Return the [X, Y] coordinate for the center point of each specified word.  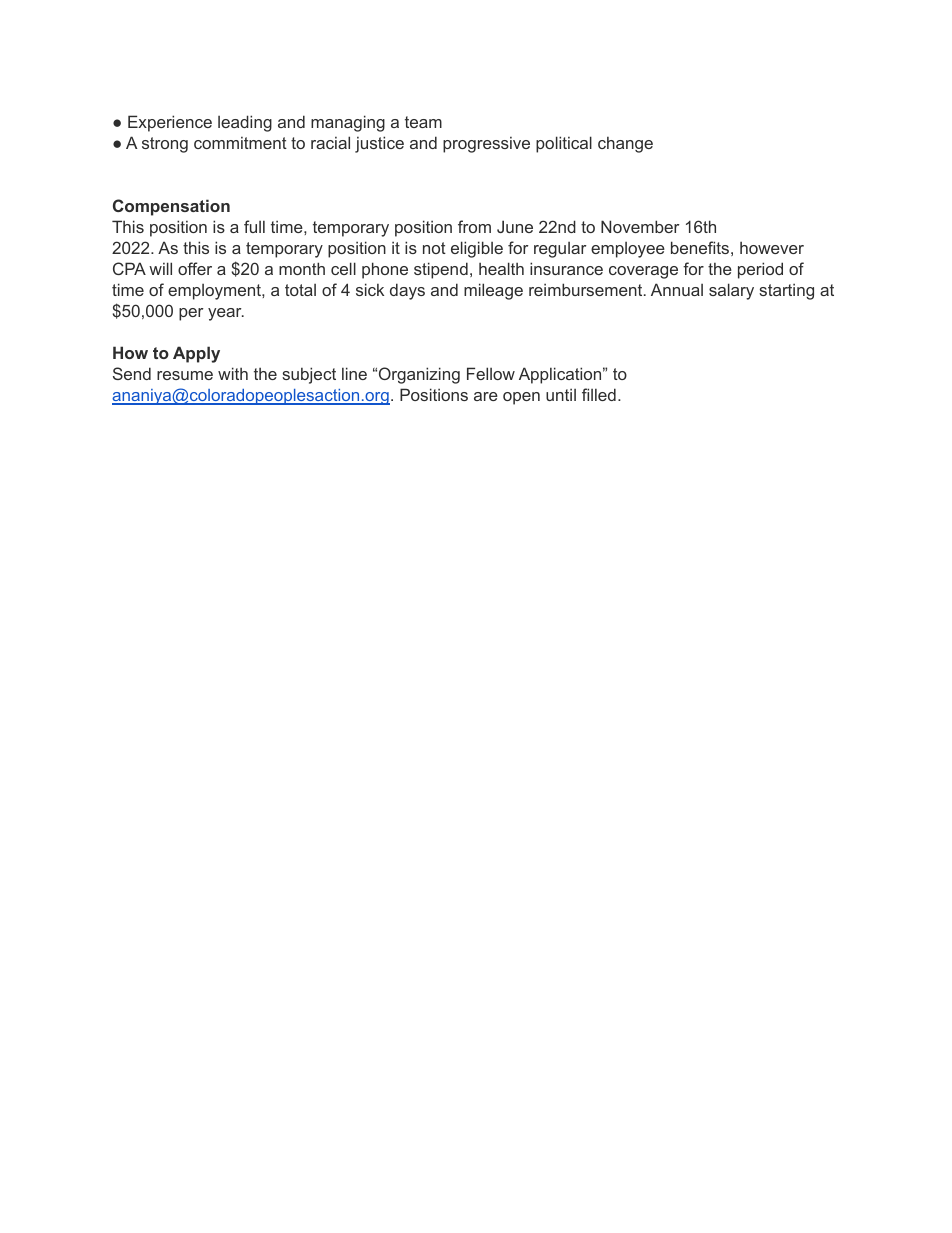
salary [731, 291]
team [423, 122]
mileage [493, 291]
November [640, 226]
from [474, 226]
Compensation [171, 207]
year [226, 314]
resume [185, 375]
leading [245, 123]
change [625, 144]
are [486, 396]
